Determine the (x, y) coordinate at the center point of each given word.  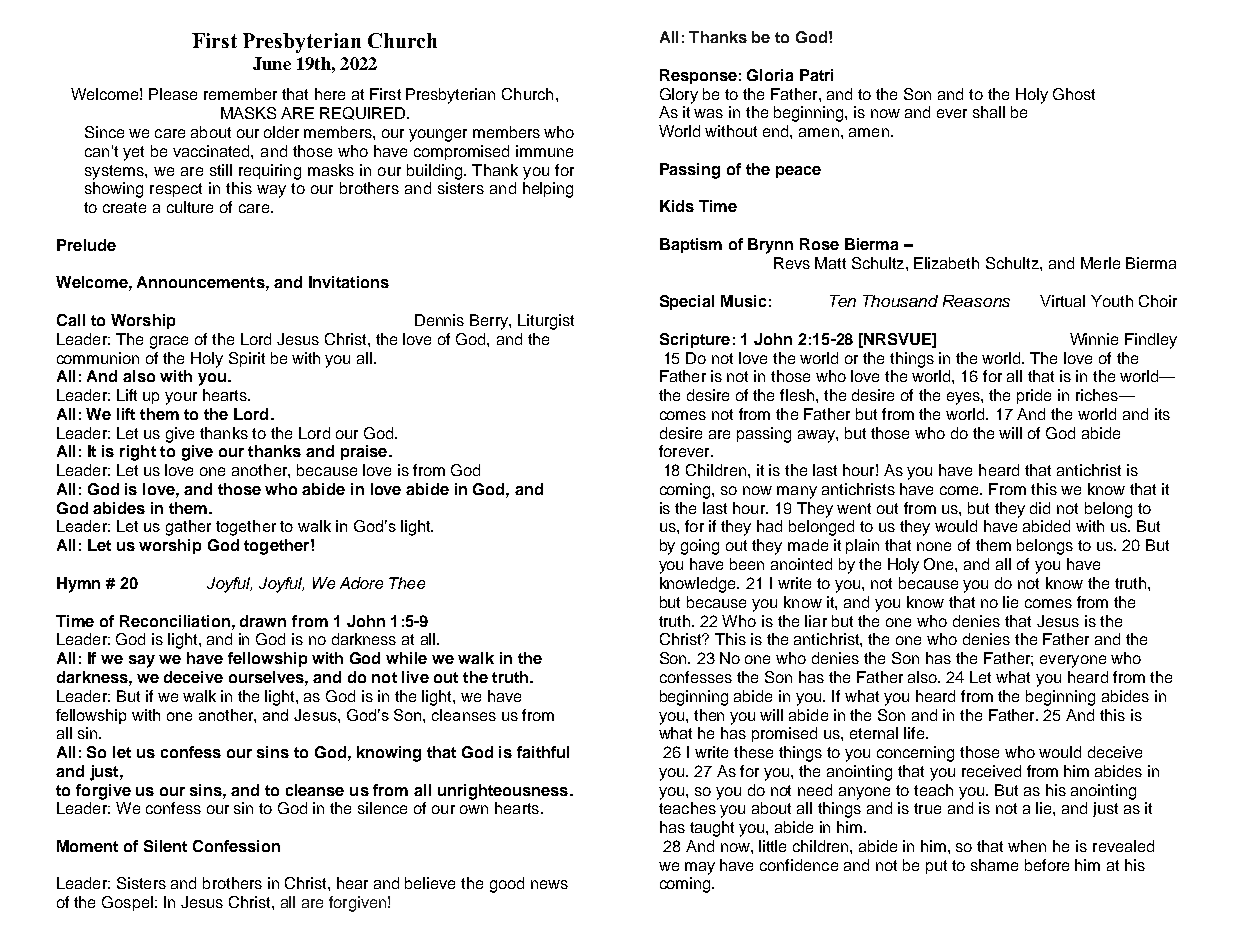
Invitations (349, 282)
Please (173, 94)
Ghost (1074, 94)
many (797, 492)
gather (188, 528)
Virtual (1062, 301)
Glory (679, 96)
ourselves (267, 677)
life (915, 733)
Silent (165, 846)
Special (687, 302)
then (709, 715)
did (1040, 508)
